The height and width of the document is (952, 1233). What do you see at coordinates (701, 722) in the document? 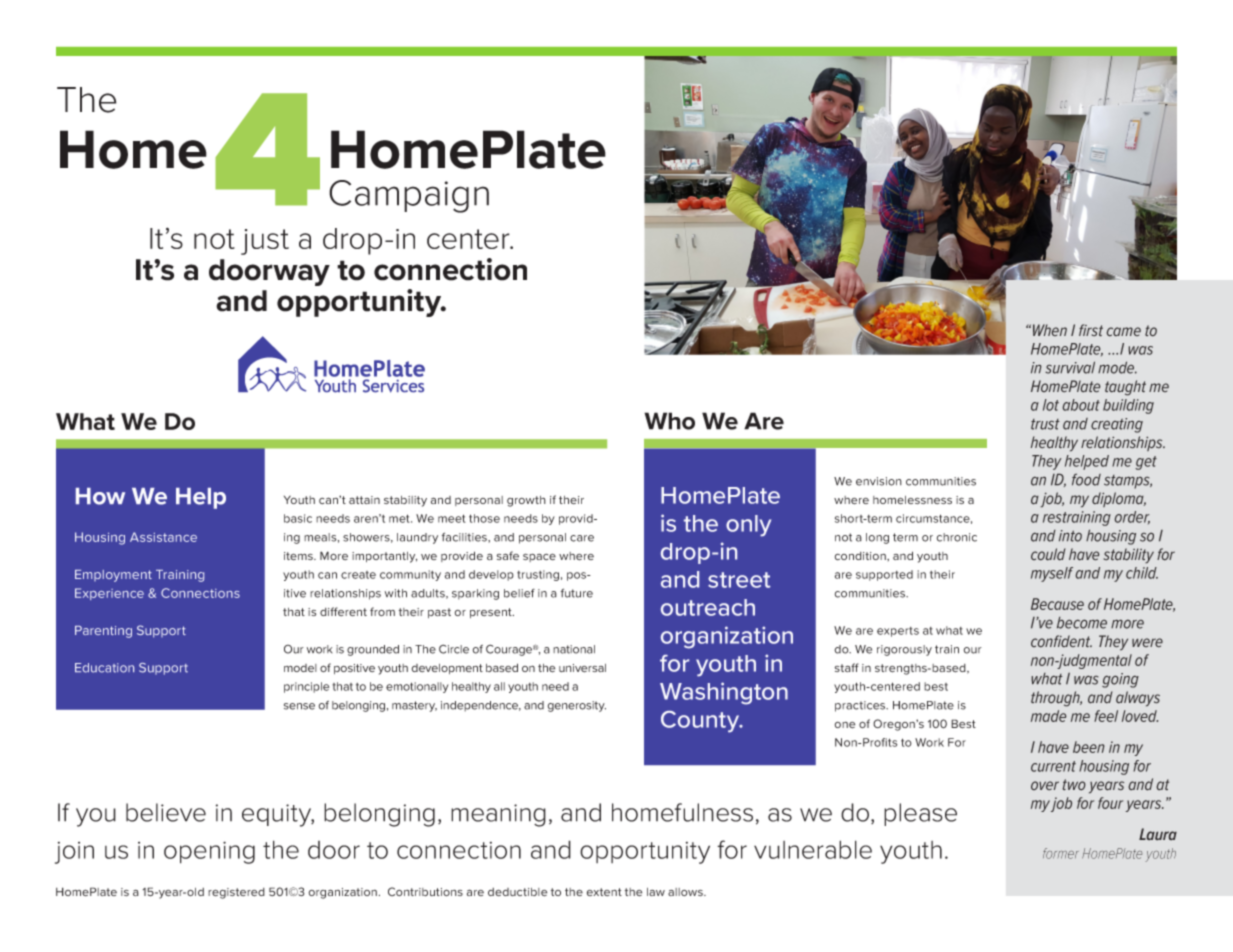
I see `County` at bounding box center [701, 722].
